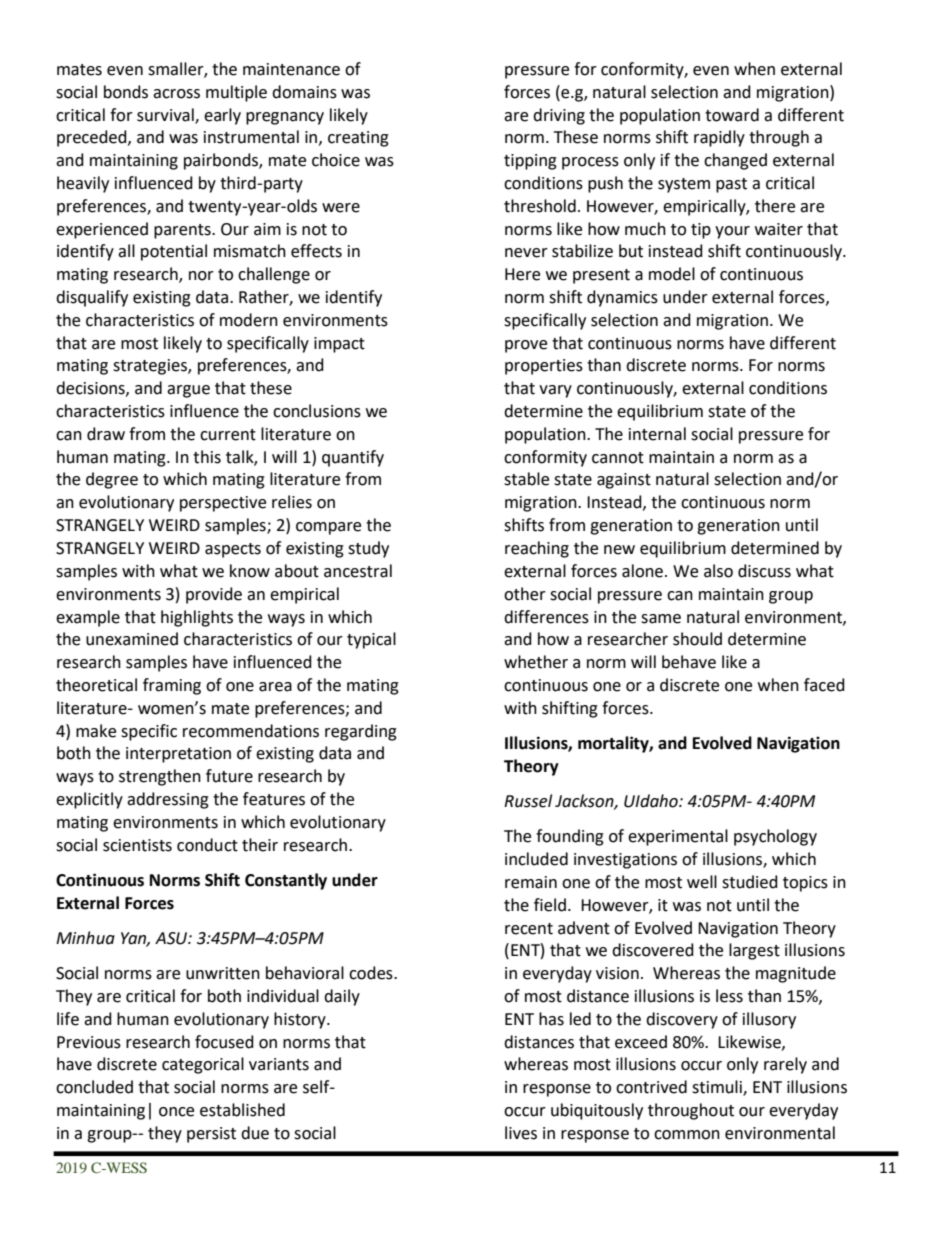 This screenshot has height=1233, width=952. I want to click on also, so click(718, 571).
